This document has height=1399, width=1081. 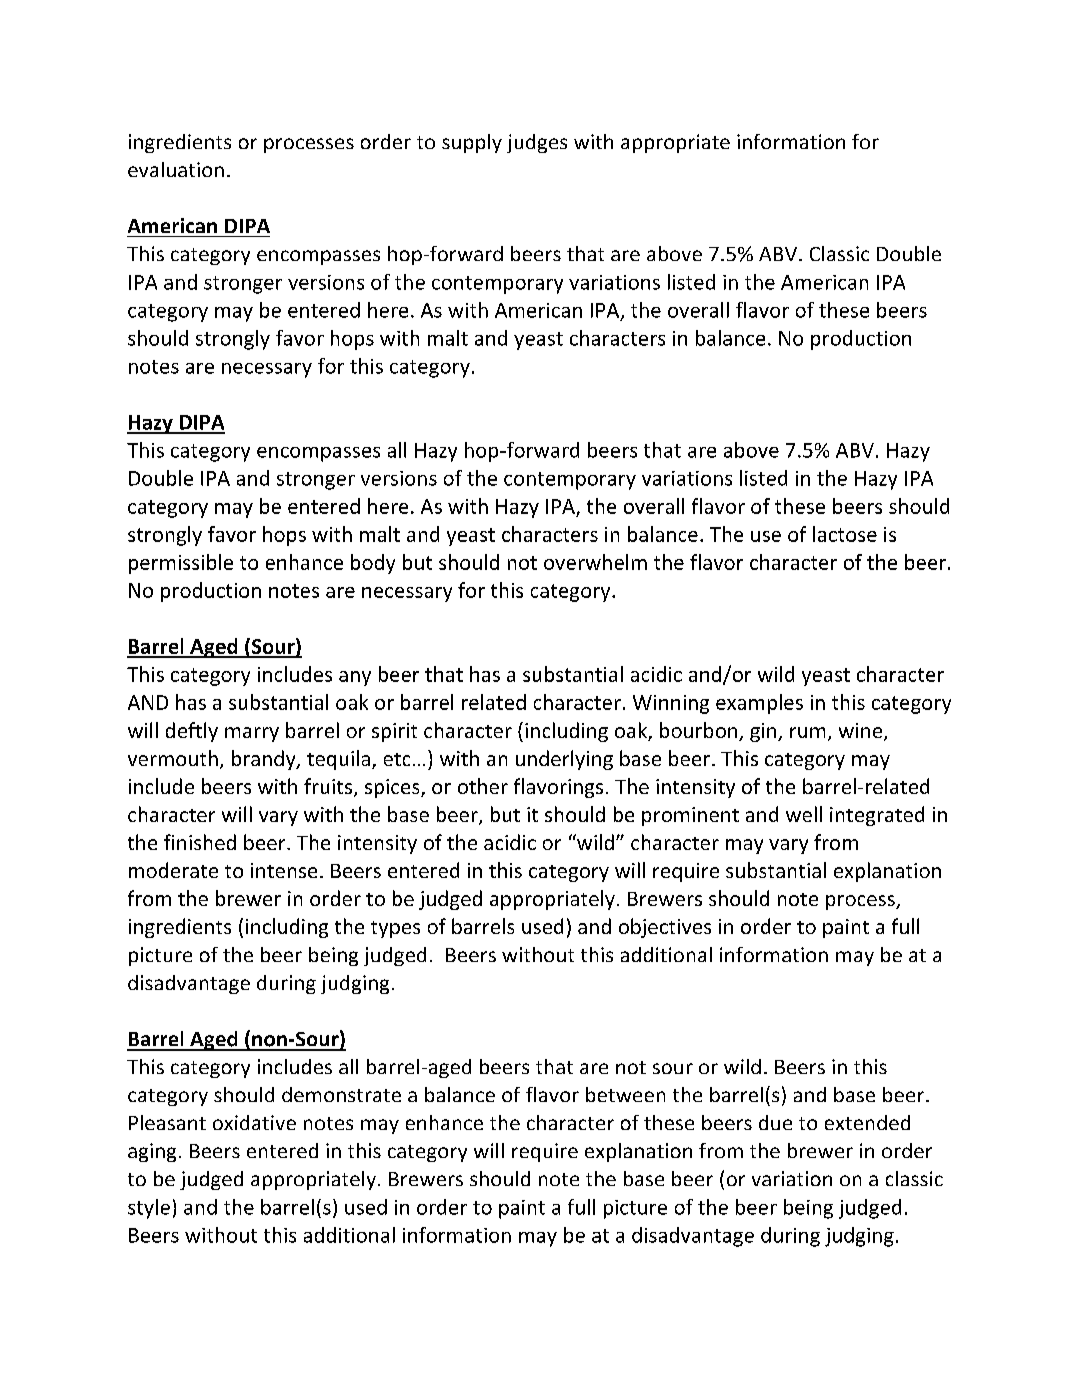 What do you see at coordinates (759, 704) in the document?
I see `examples` at bounding box center [759, 704].
